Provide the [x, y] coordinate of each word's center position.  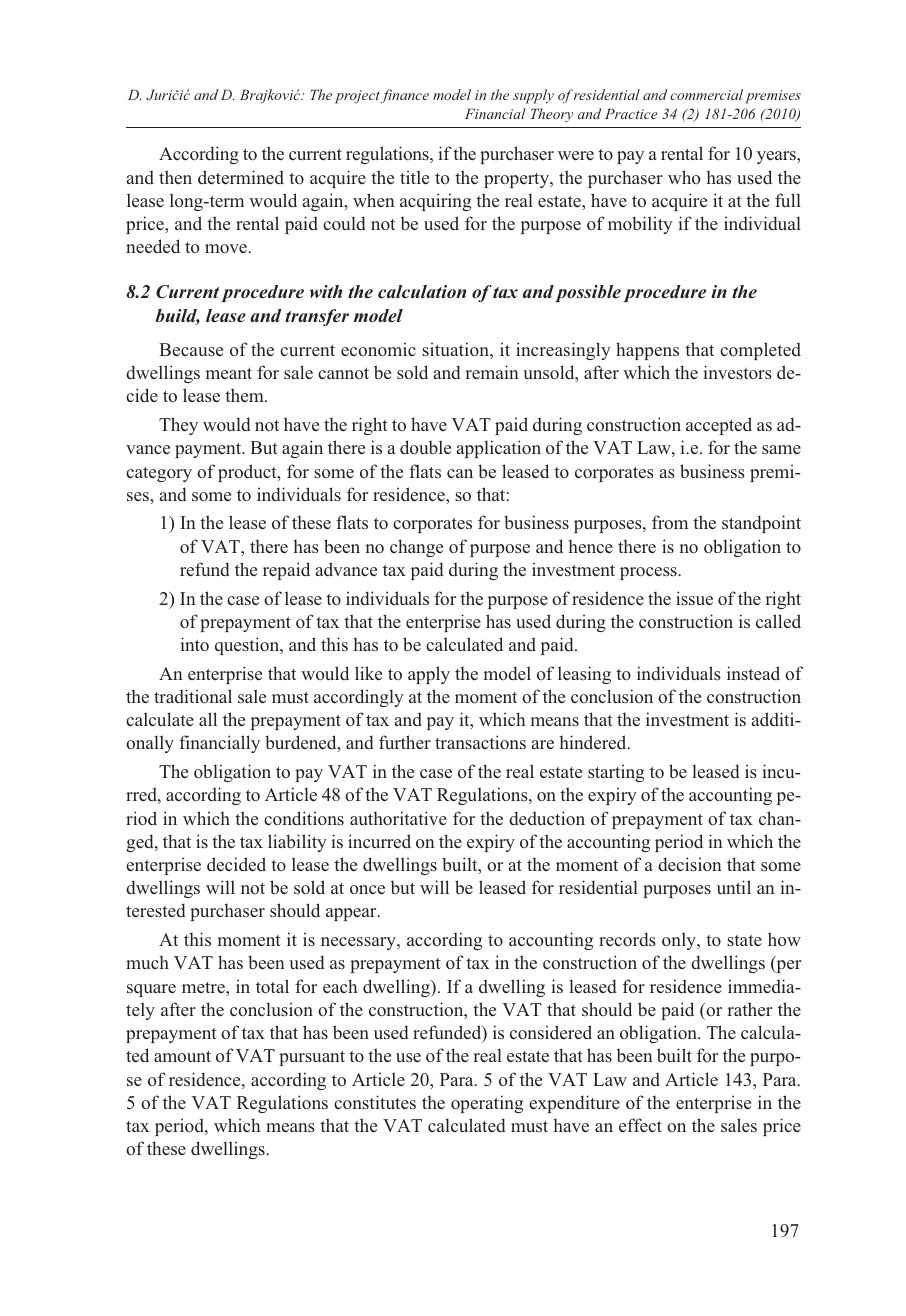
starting [616, 773]
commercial [706, 94]
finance [405, 96]
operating [487, 1104]
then [175, 177]
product [248, 473]
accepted [719, 426]
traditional [193, 696]
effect [640, 1125]
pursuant [312, 1058]
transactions [480, 742]
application [499, 449]
